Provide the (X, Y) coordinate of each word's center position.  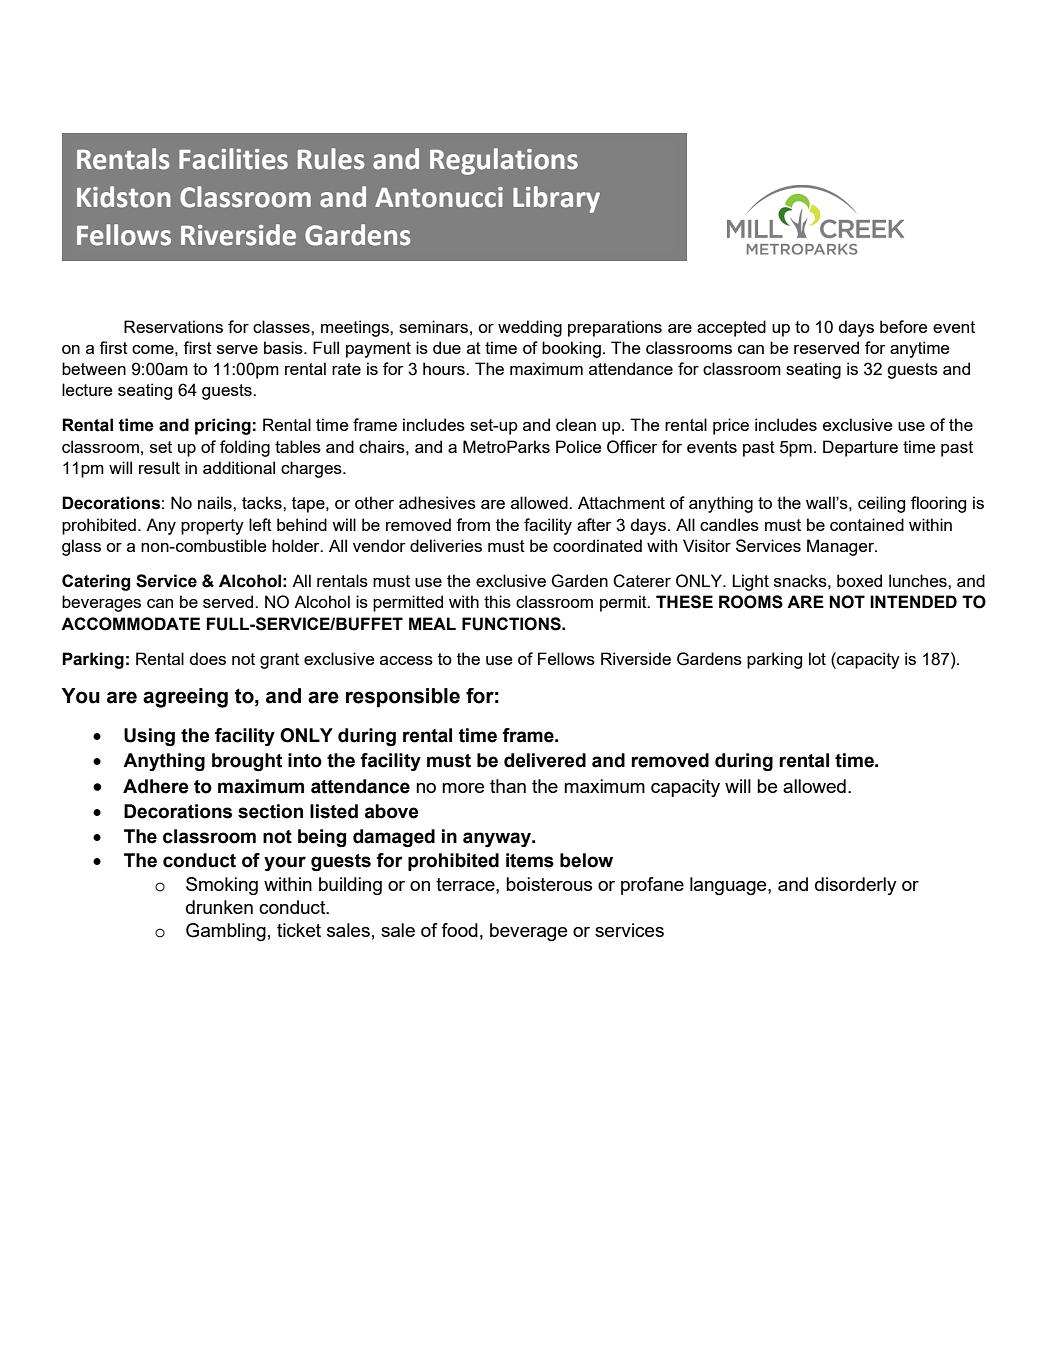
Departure (860, 448)
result (159, 467)
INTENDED (913, 601)
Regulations (504, 161)
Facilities (233, 159)
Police (578, 446)
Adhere (155, 786)
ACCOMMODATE (130, 624)
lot (817, 658)
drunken (219, 907)
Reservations (173, 326)
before (903, 326)
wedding (530, 328)
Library (556, 199)
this (497, 601)
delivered (545, 760)
